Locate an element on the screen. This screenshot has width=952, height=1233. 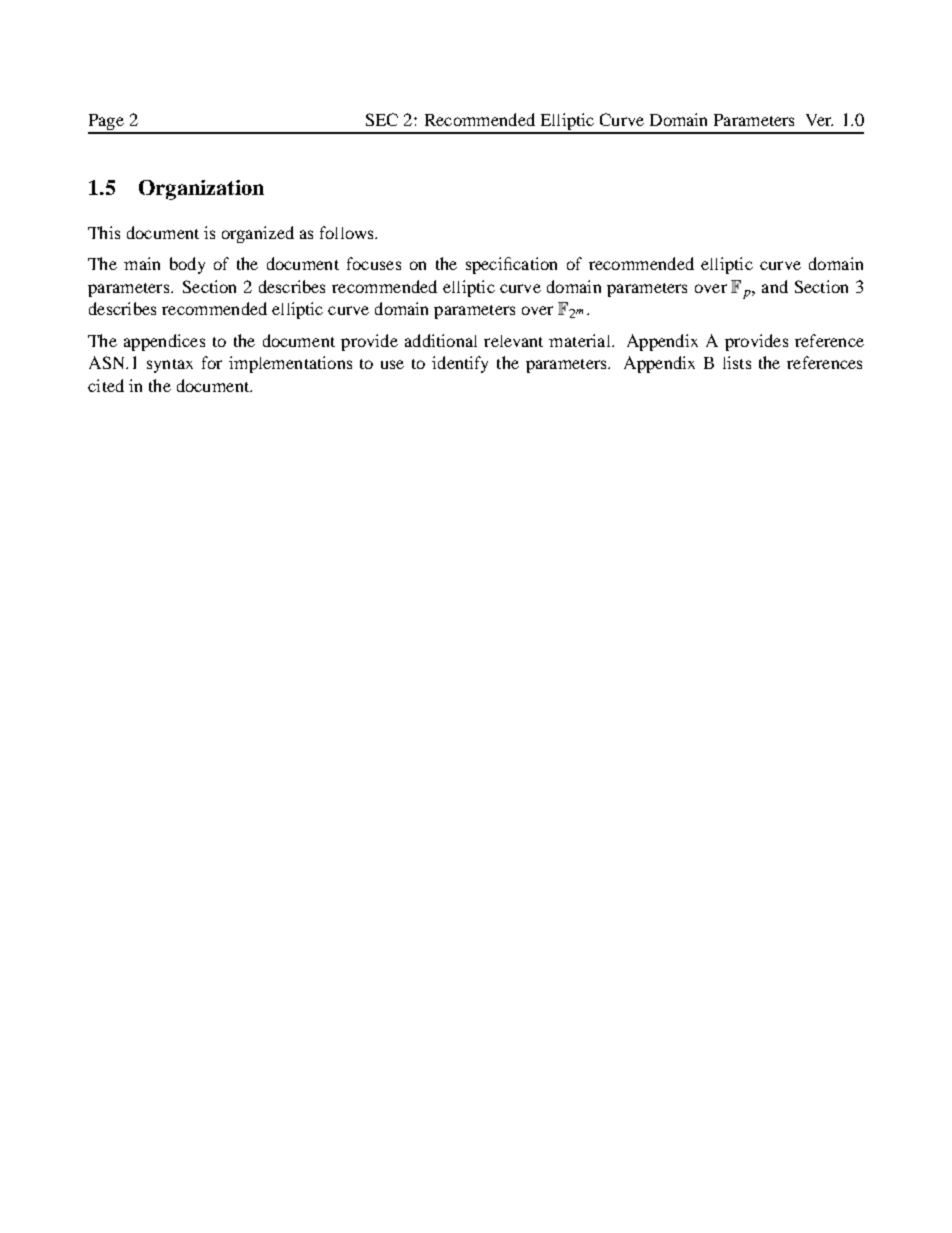
cited is located at coordinates (106, 385).
